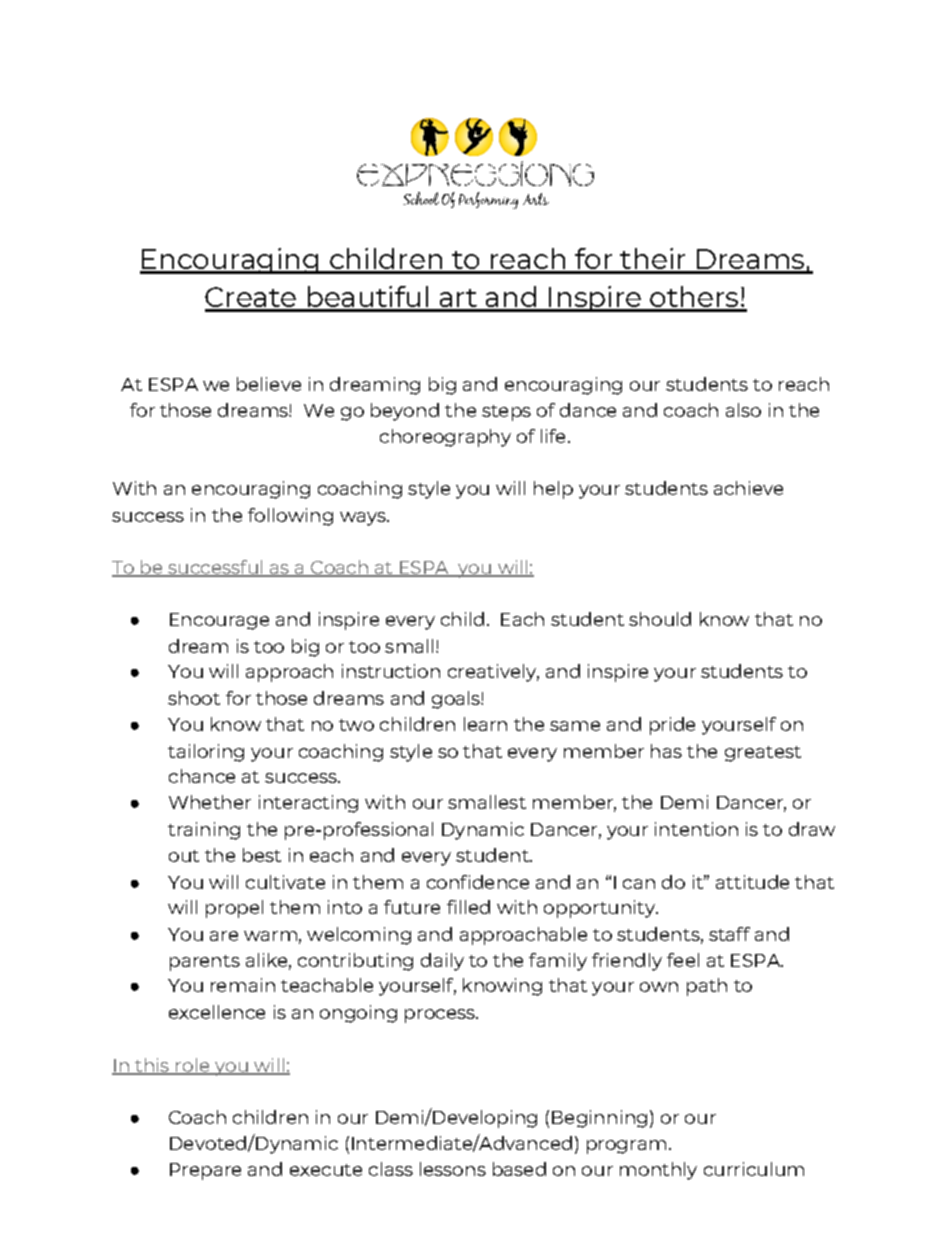 The height and width of the screenshot is (1233, 952). Describe the element at coordinates (493, 673) in the screenshot. I see `creatively` at that location.
